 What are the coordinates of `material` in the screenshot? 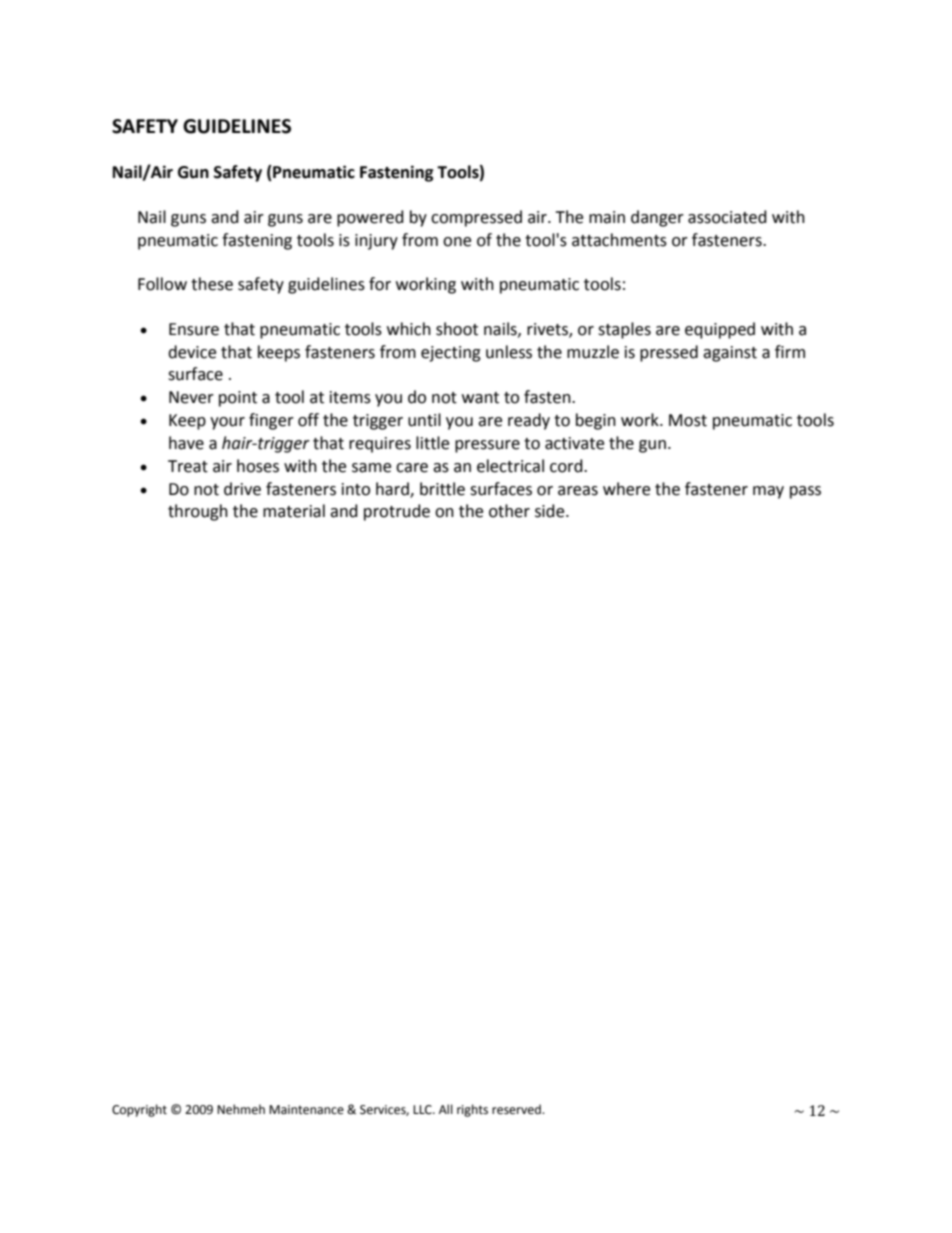 It's located at (294, 511).
